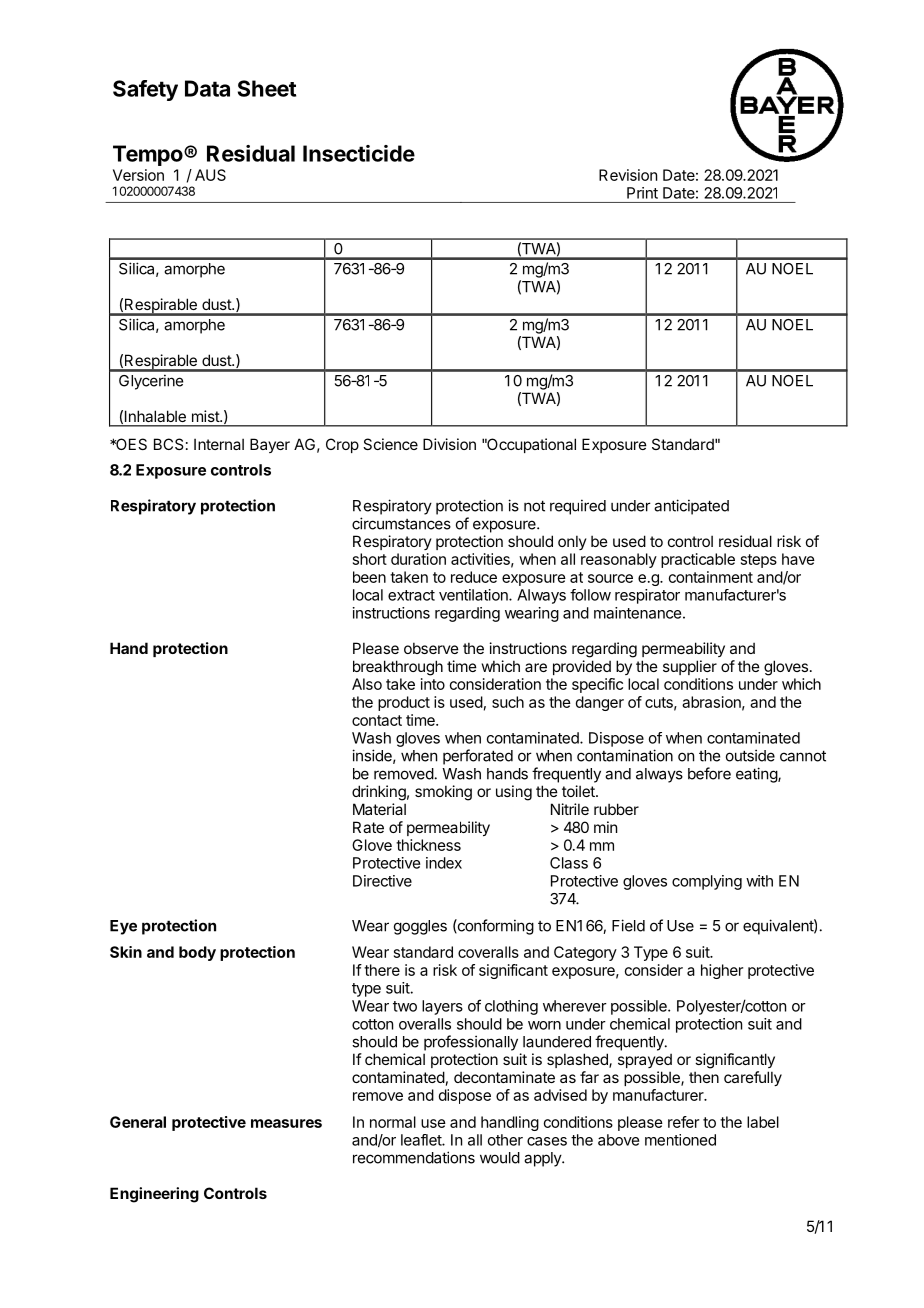 Image resolution: width=924 pixels, height=1308 pixels. What do you see at coordinates (442, 1007) in the screenshot?
I see `layers` at bounding box center [442, 1007].
